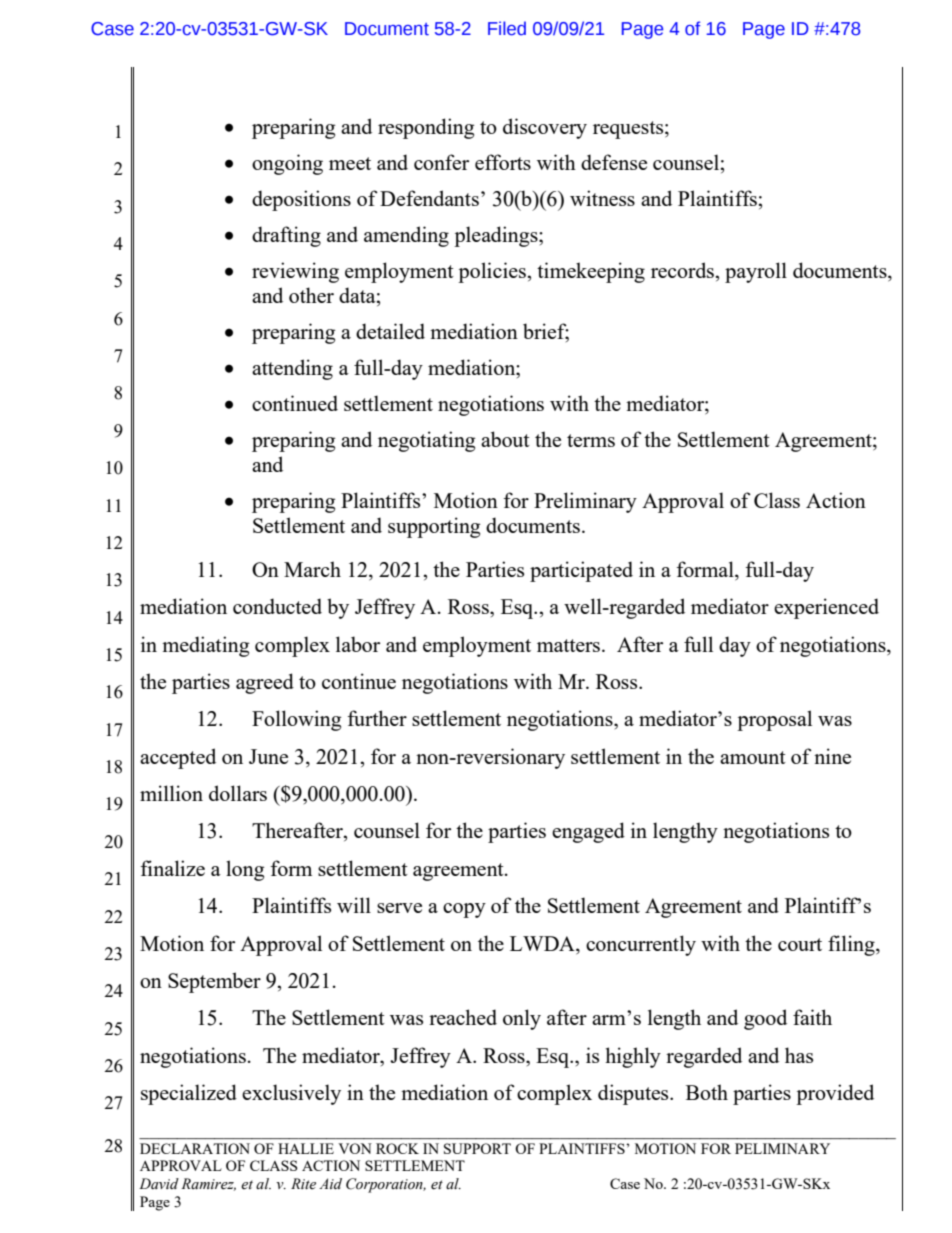 This image has height=1233, width=952. Describe the element at coordinates (588, 832) in the image. I see `engaged` at that location.
